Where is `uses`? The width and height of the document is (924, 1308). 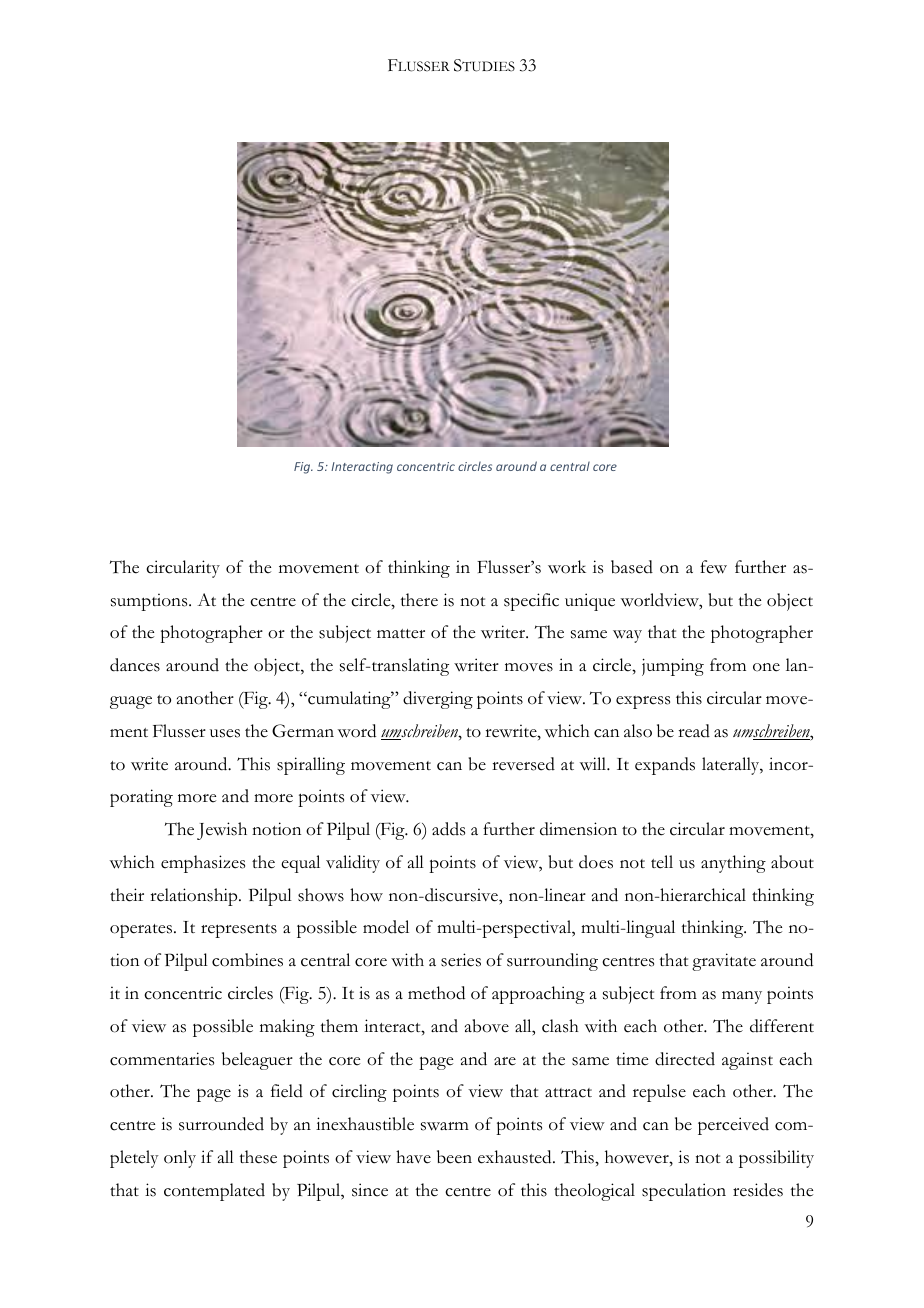
uses is located at coordinates (225, 733).
